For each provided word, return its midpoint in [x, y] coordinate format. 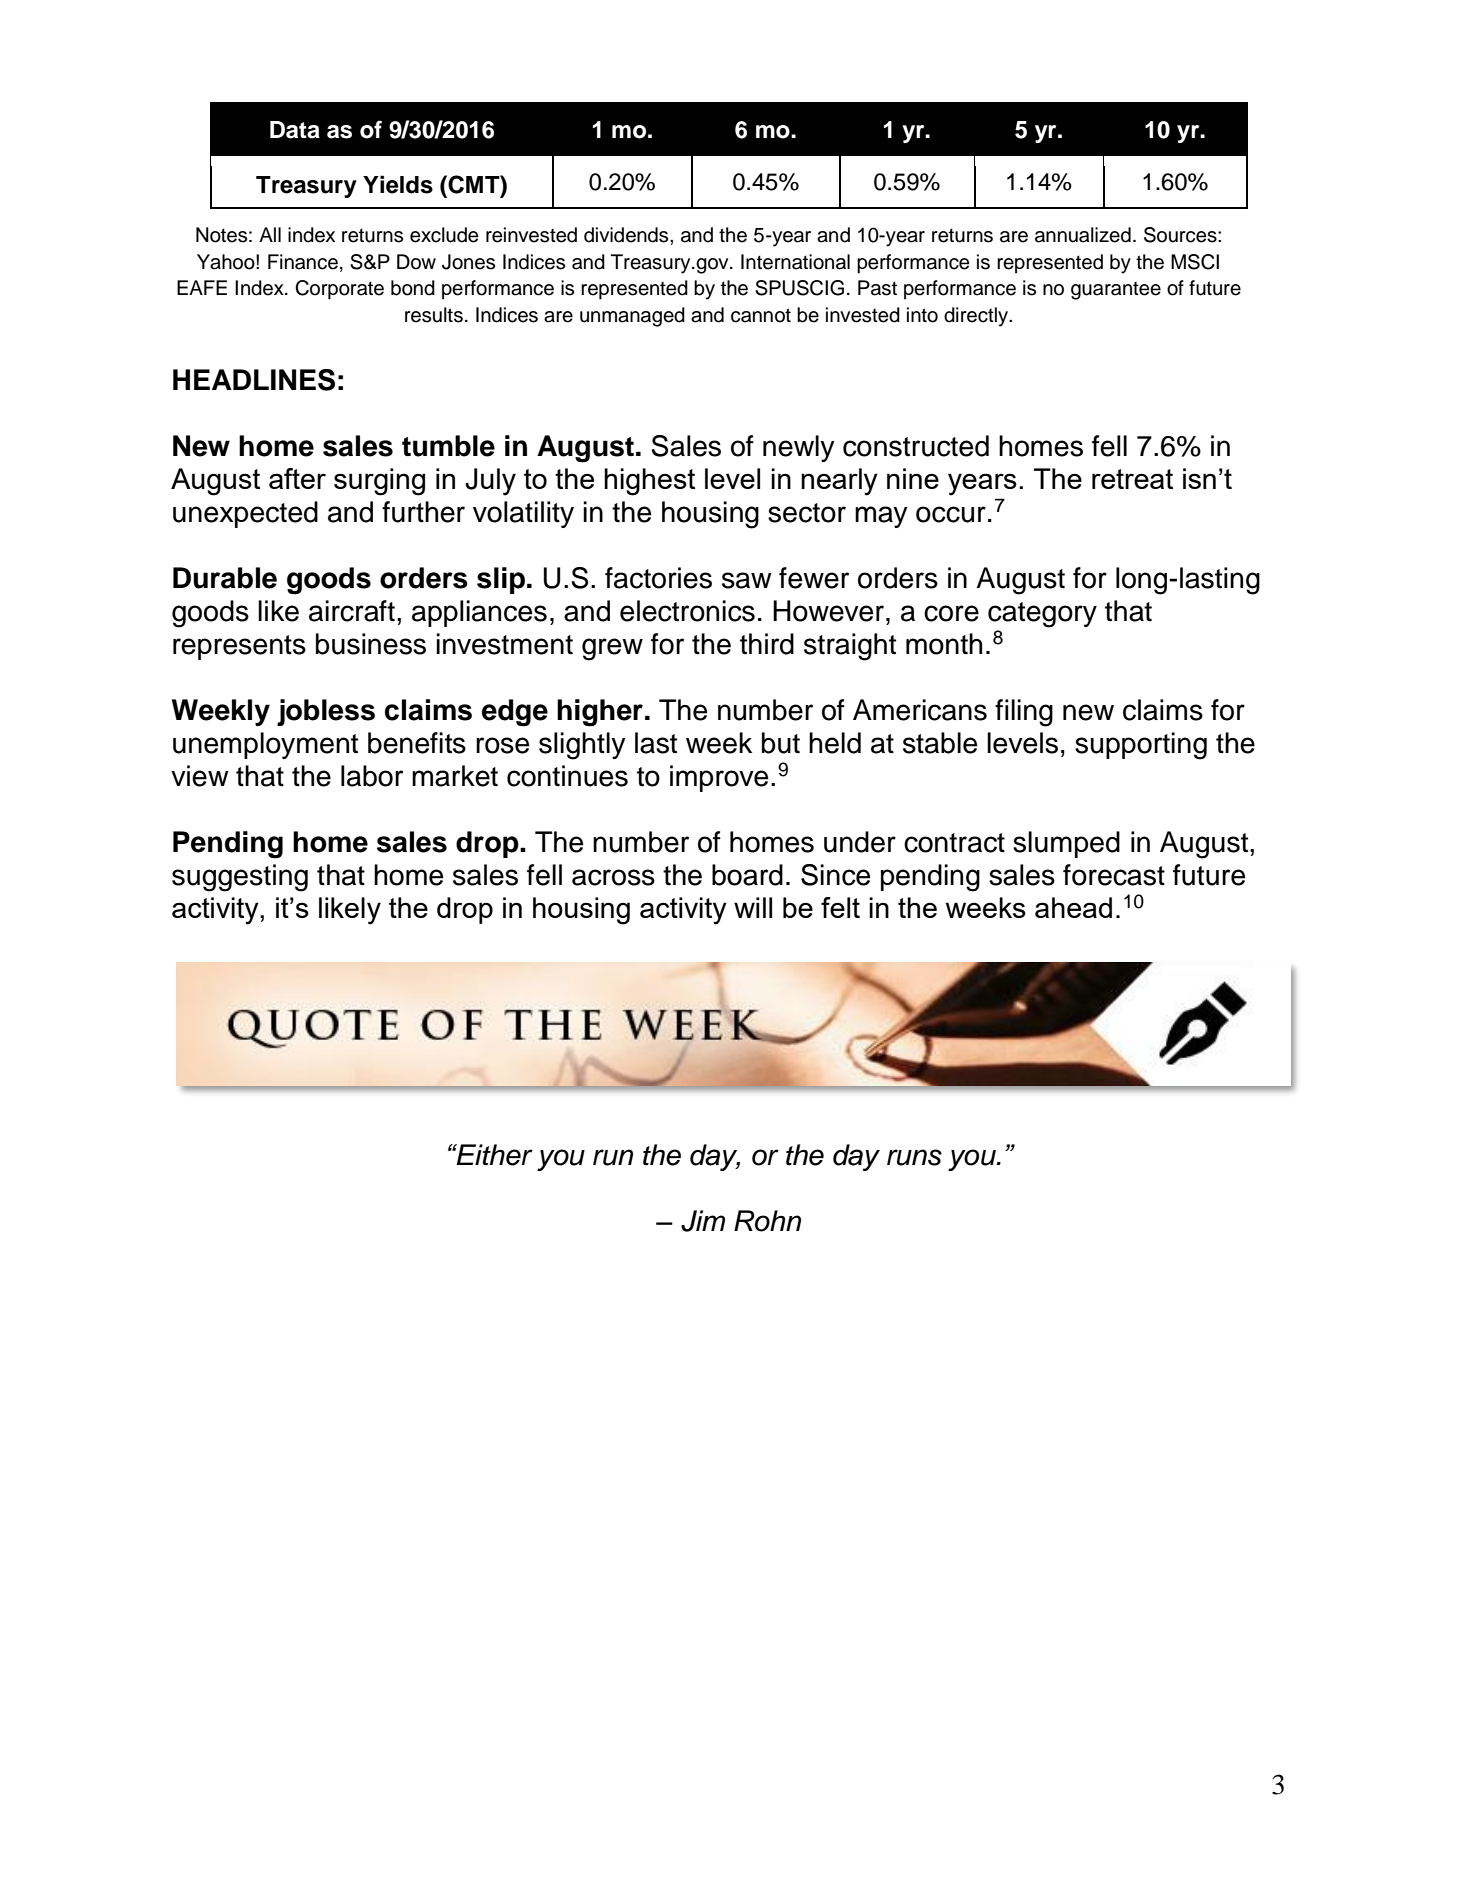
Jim [703, 1221]
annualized [1083, 235]
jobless [326, 712]
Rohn [767, 1221]
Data [295, 130]
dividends [627, 235]
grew [612, 649]
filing [1024, 713]
